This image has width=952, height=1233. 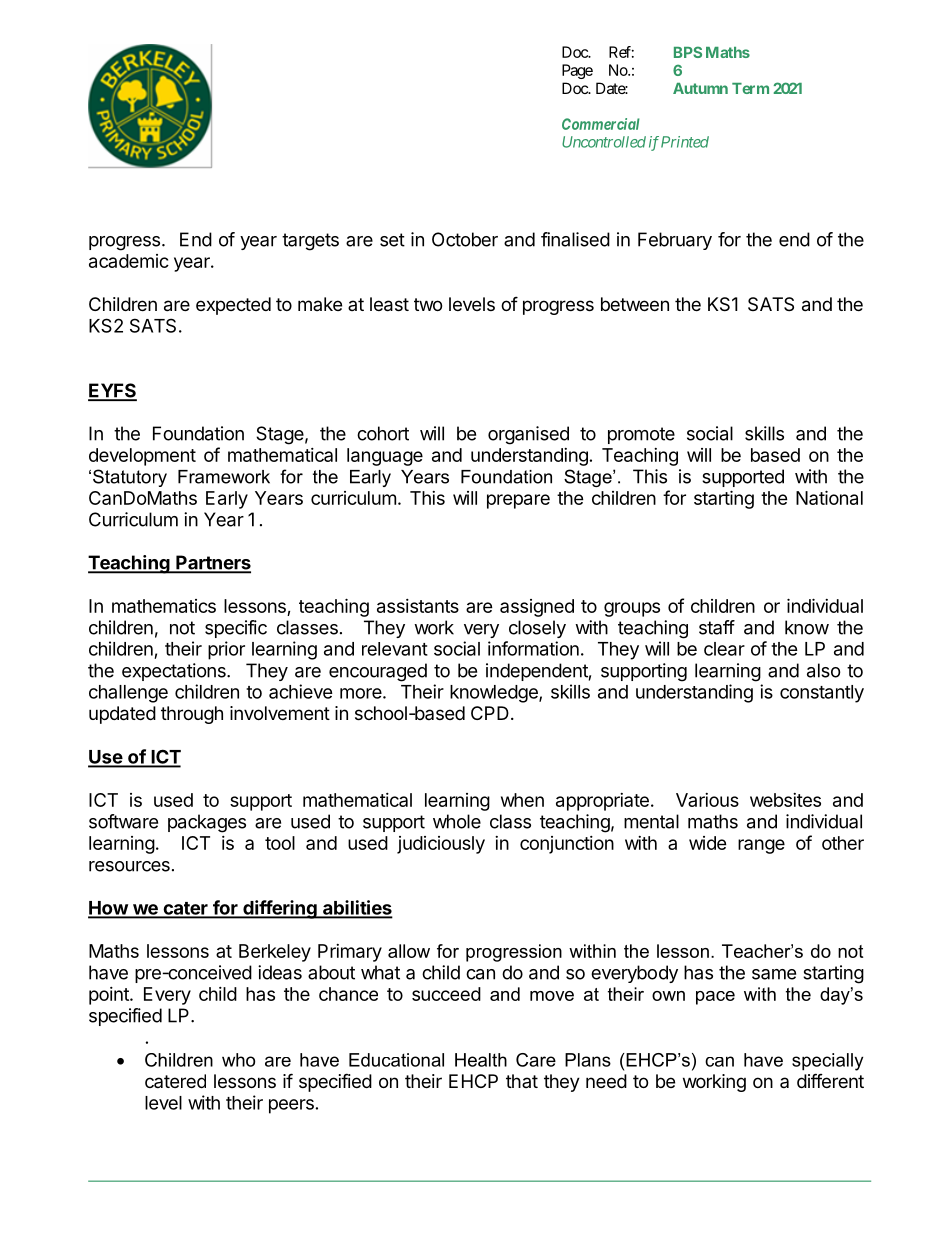 What do you see at coordinates (481, 1060) in the image?
I see `Health` at bounding box center [481, 1060].
